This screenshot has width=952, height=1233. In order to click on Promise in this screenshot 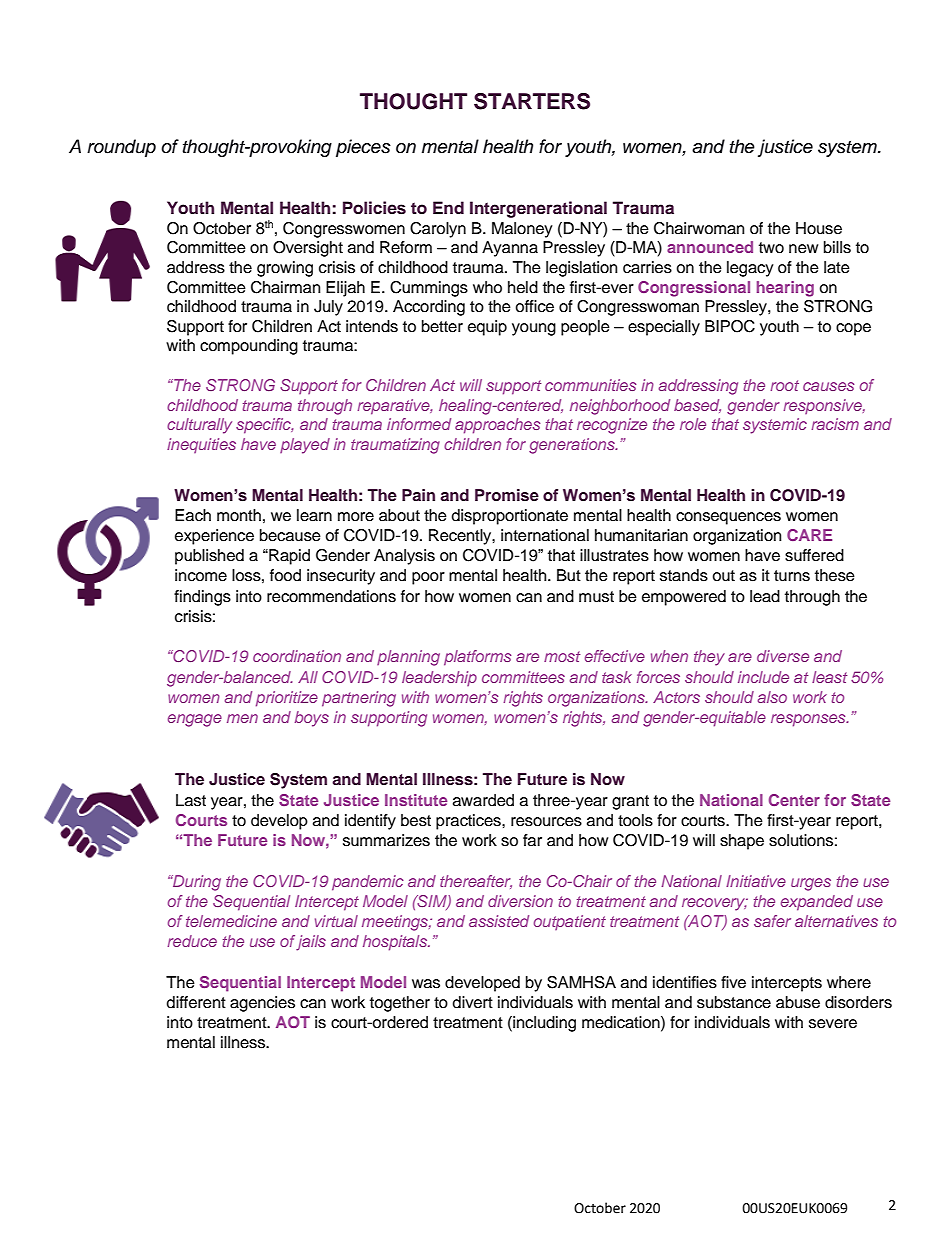, I will do `click(507, 495)`.
